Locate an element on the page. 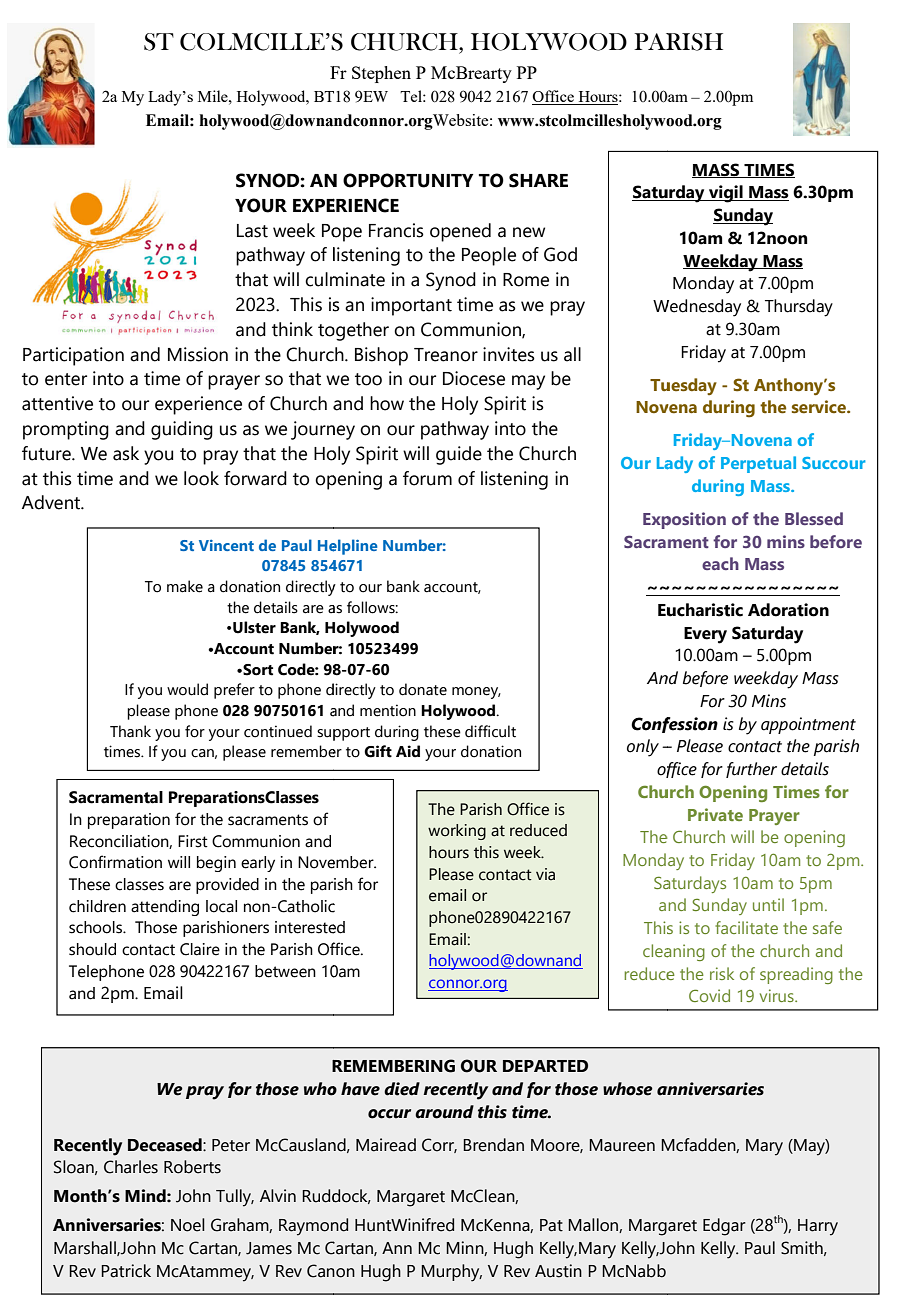  Roberts is located at coordinates (192, 1167).
